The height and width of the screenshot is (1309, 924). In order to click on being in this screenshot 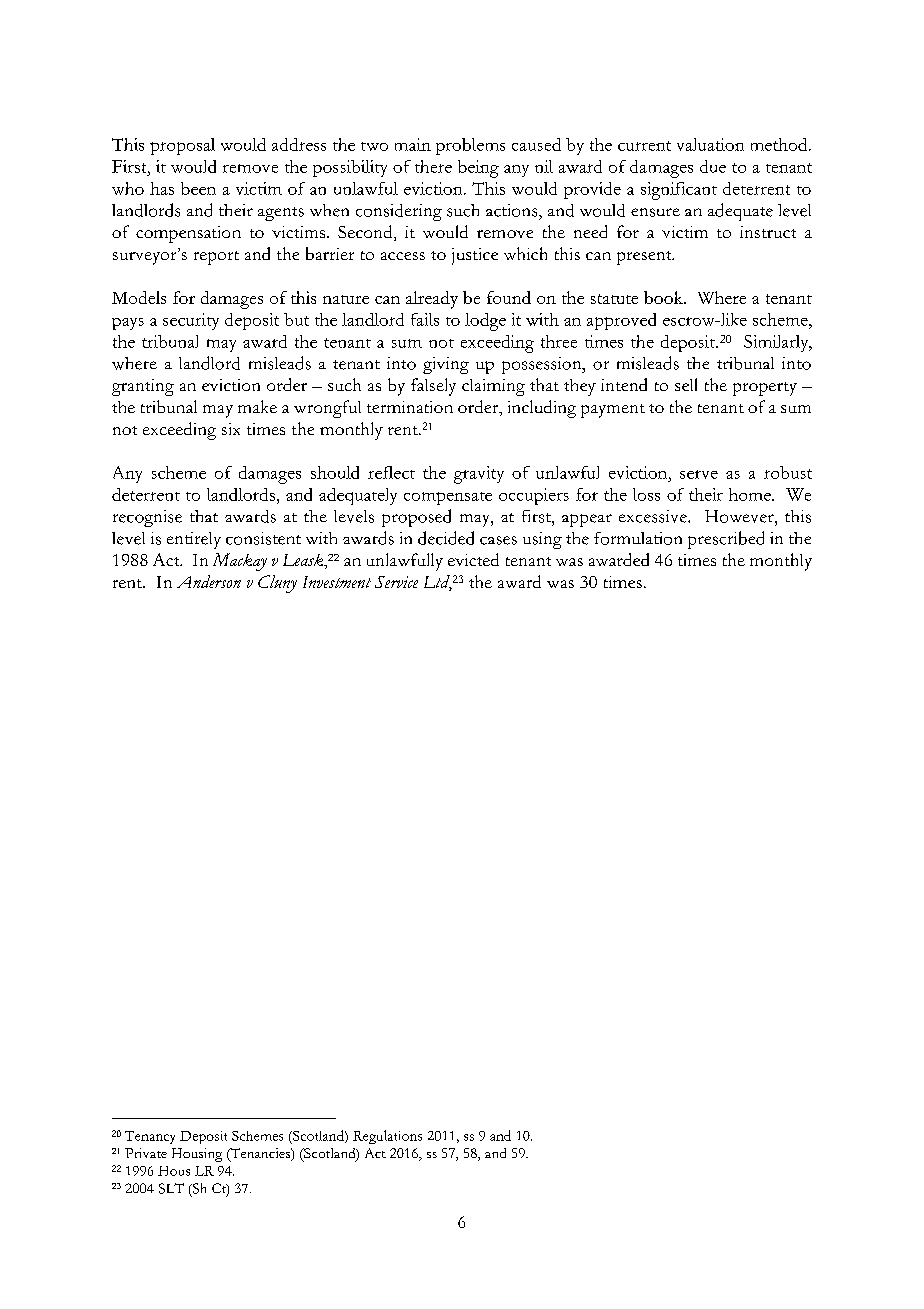, I will do `click(478, 169)`.
